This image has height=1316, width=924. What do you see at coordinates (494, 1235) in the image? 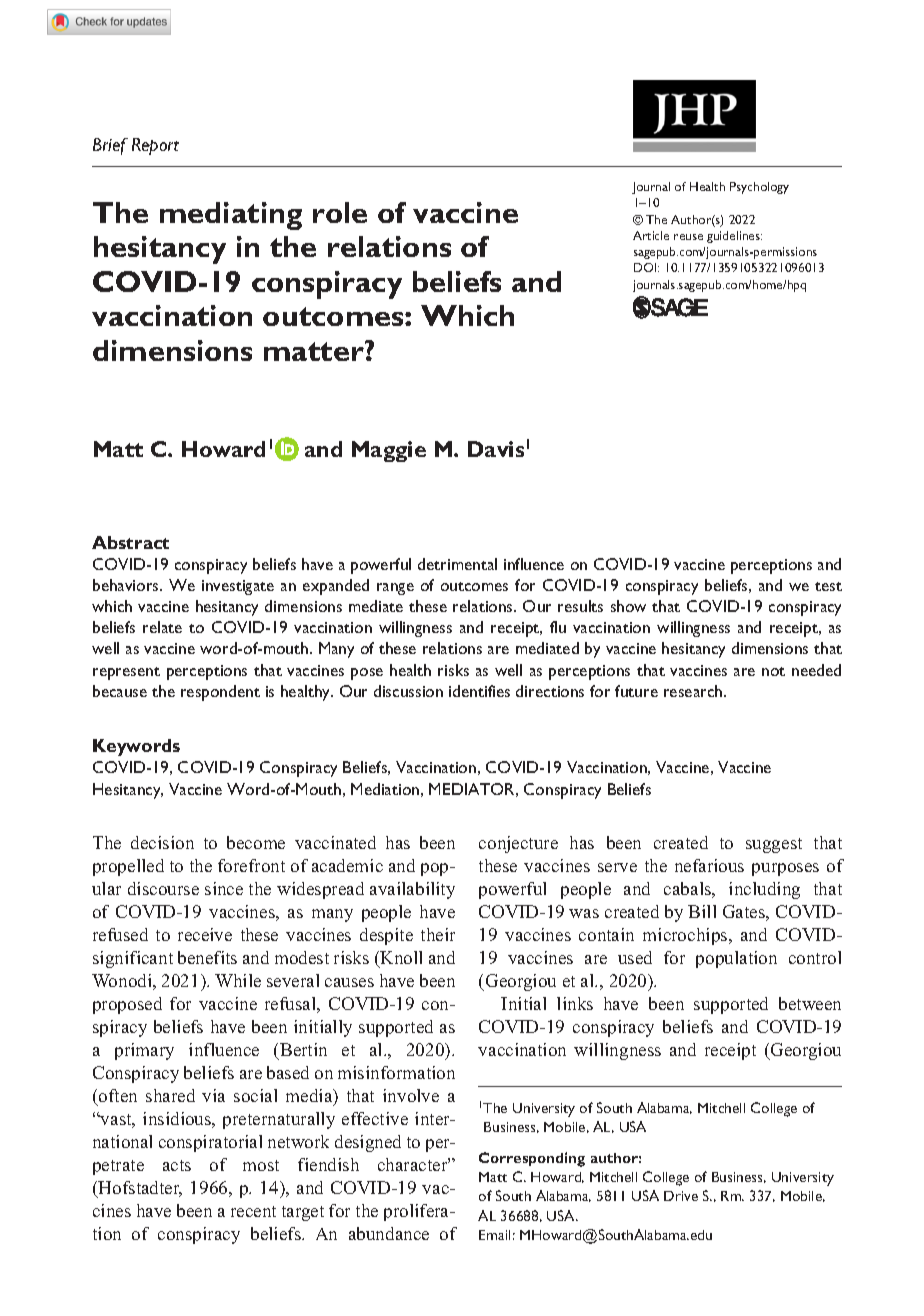
I see `Email` at bounding box center [494, 1235].
